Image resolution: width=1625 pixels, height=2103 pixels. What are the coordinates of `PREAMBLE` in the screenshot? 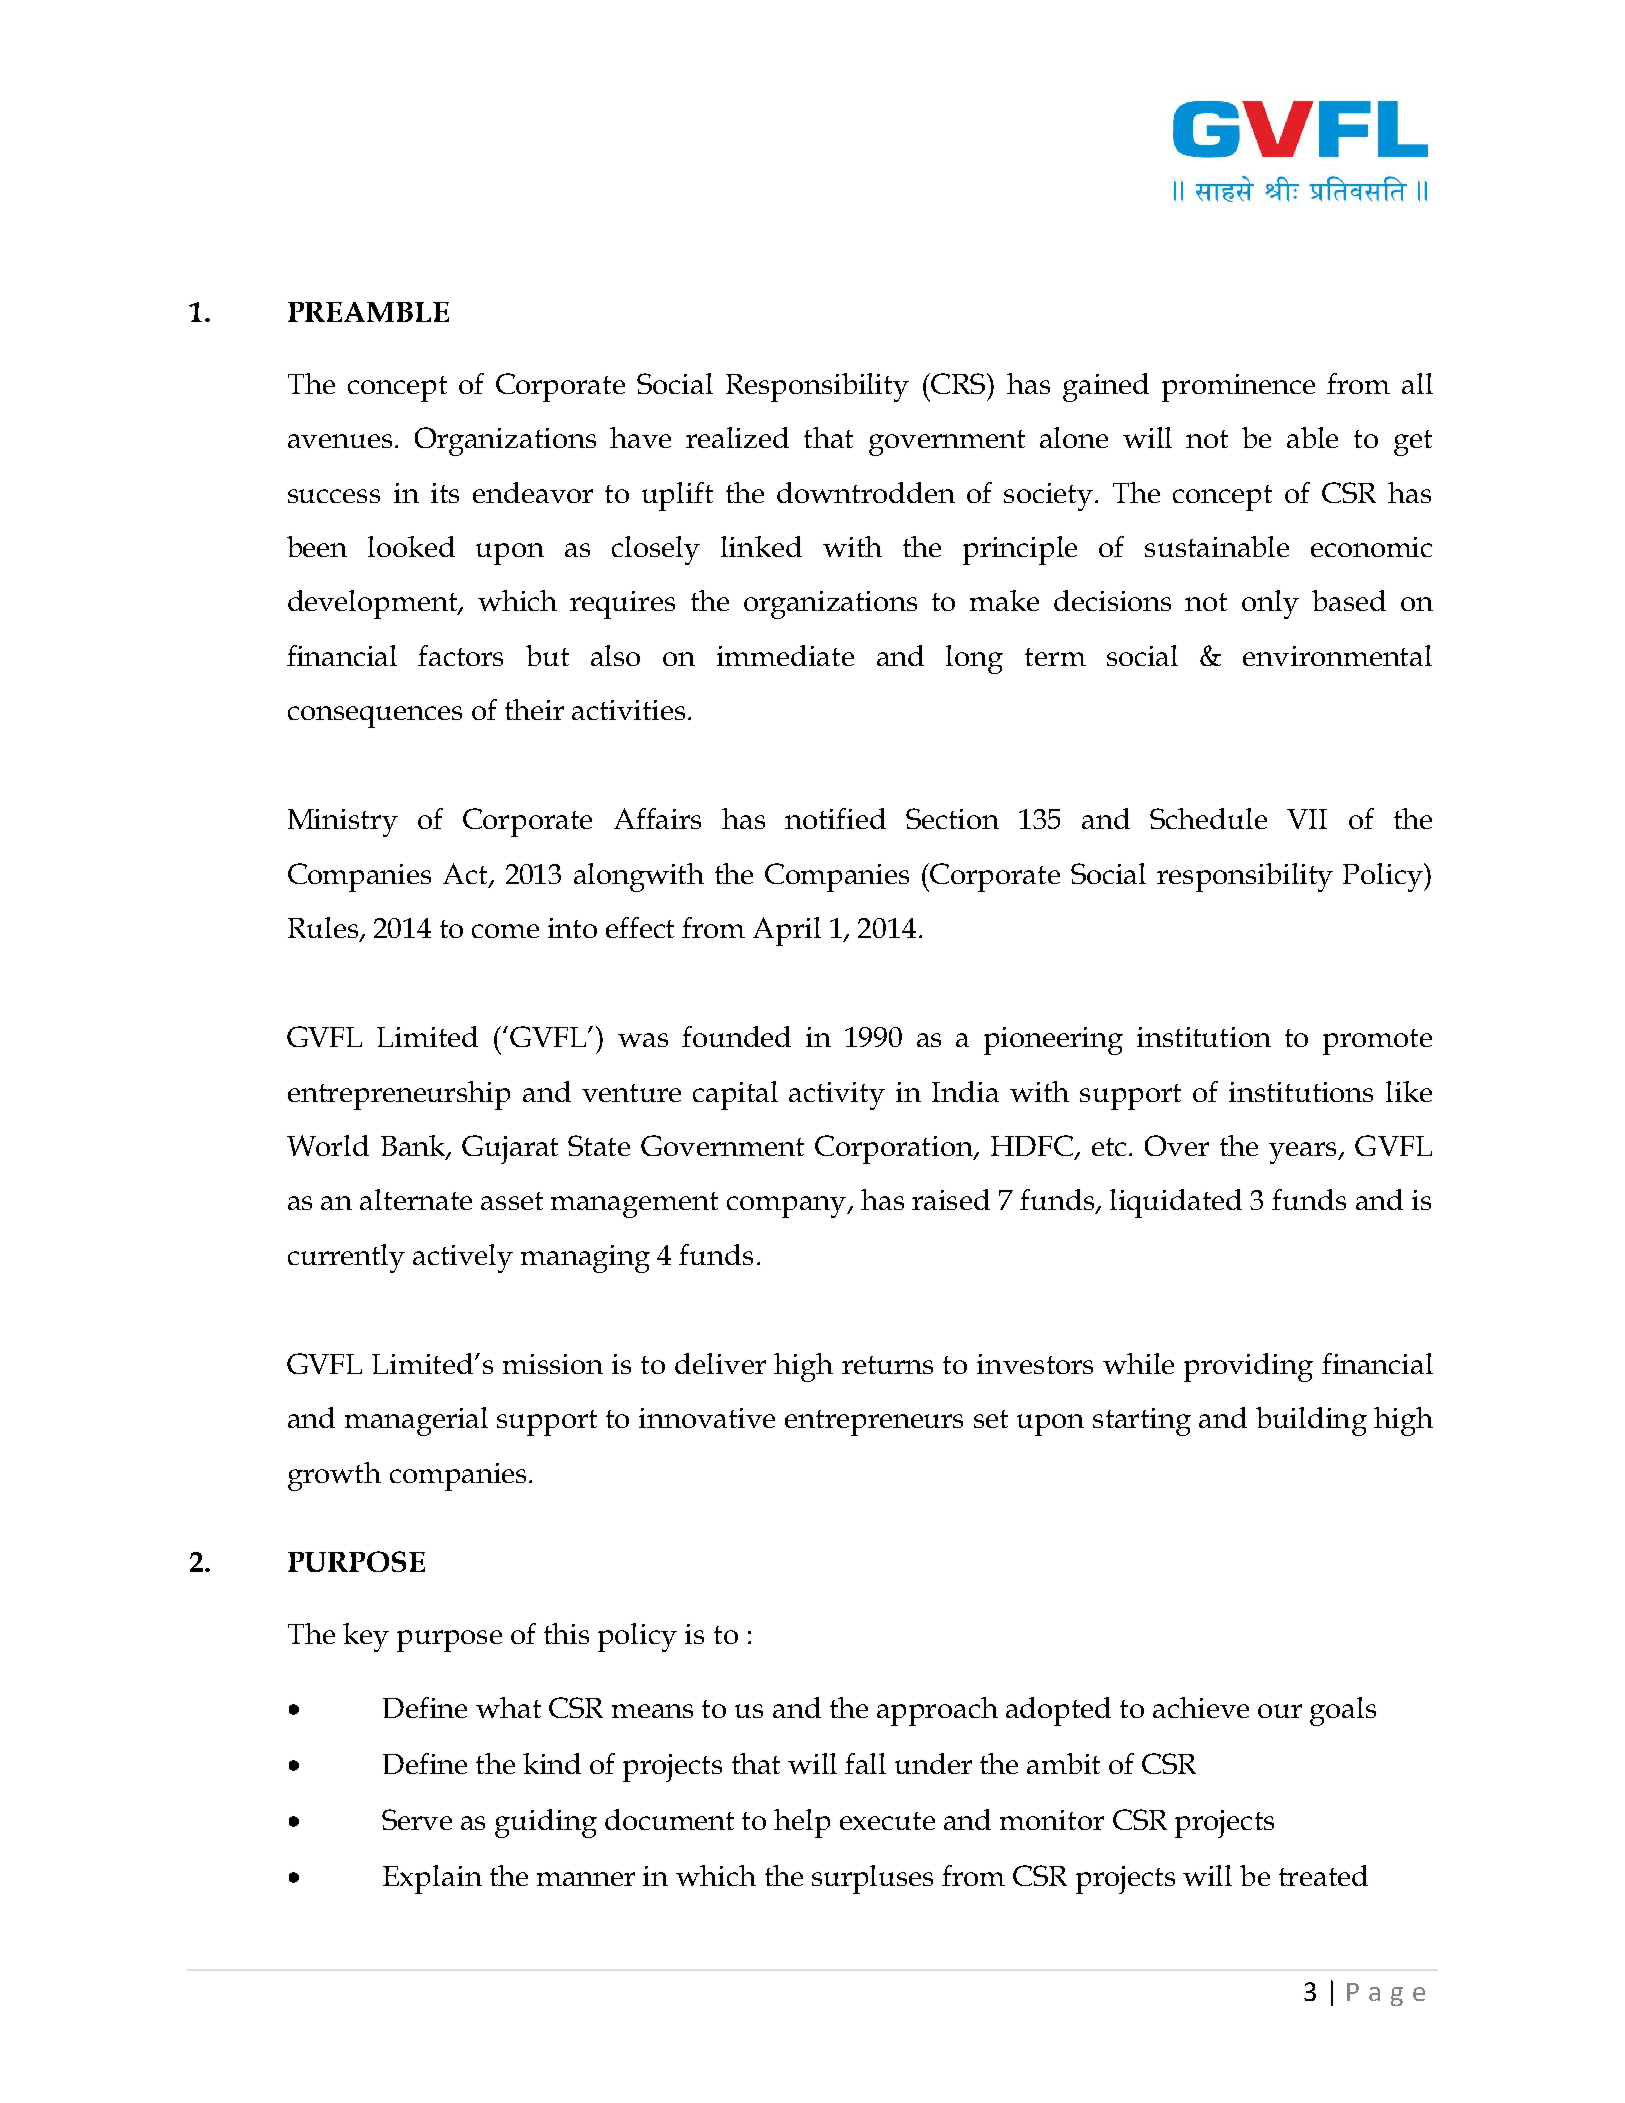 It's located at (368, 312).
